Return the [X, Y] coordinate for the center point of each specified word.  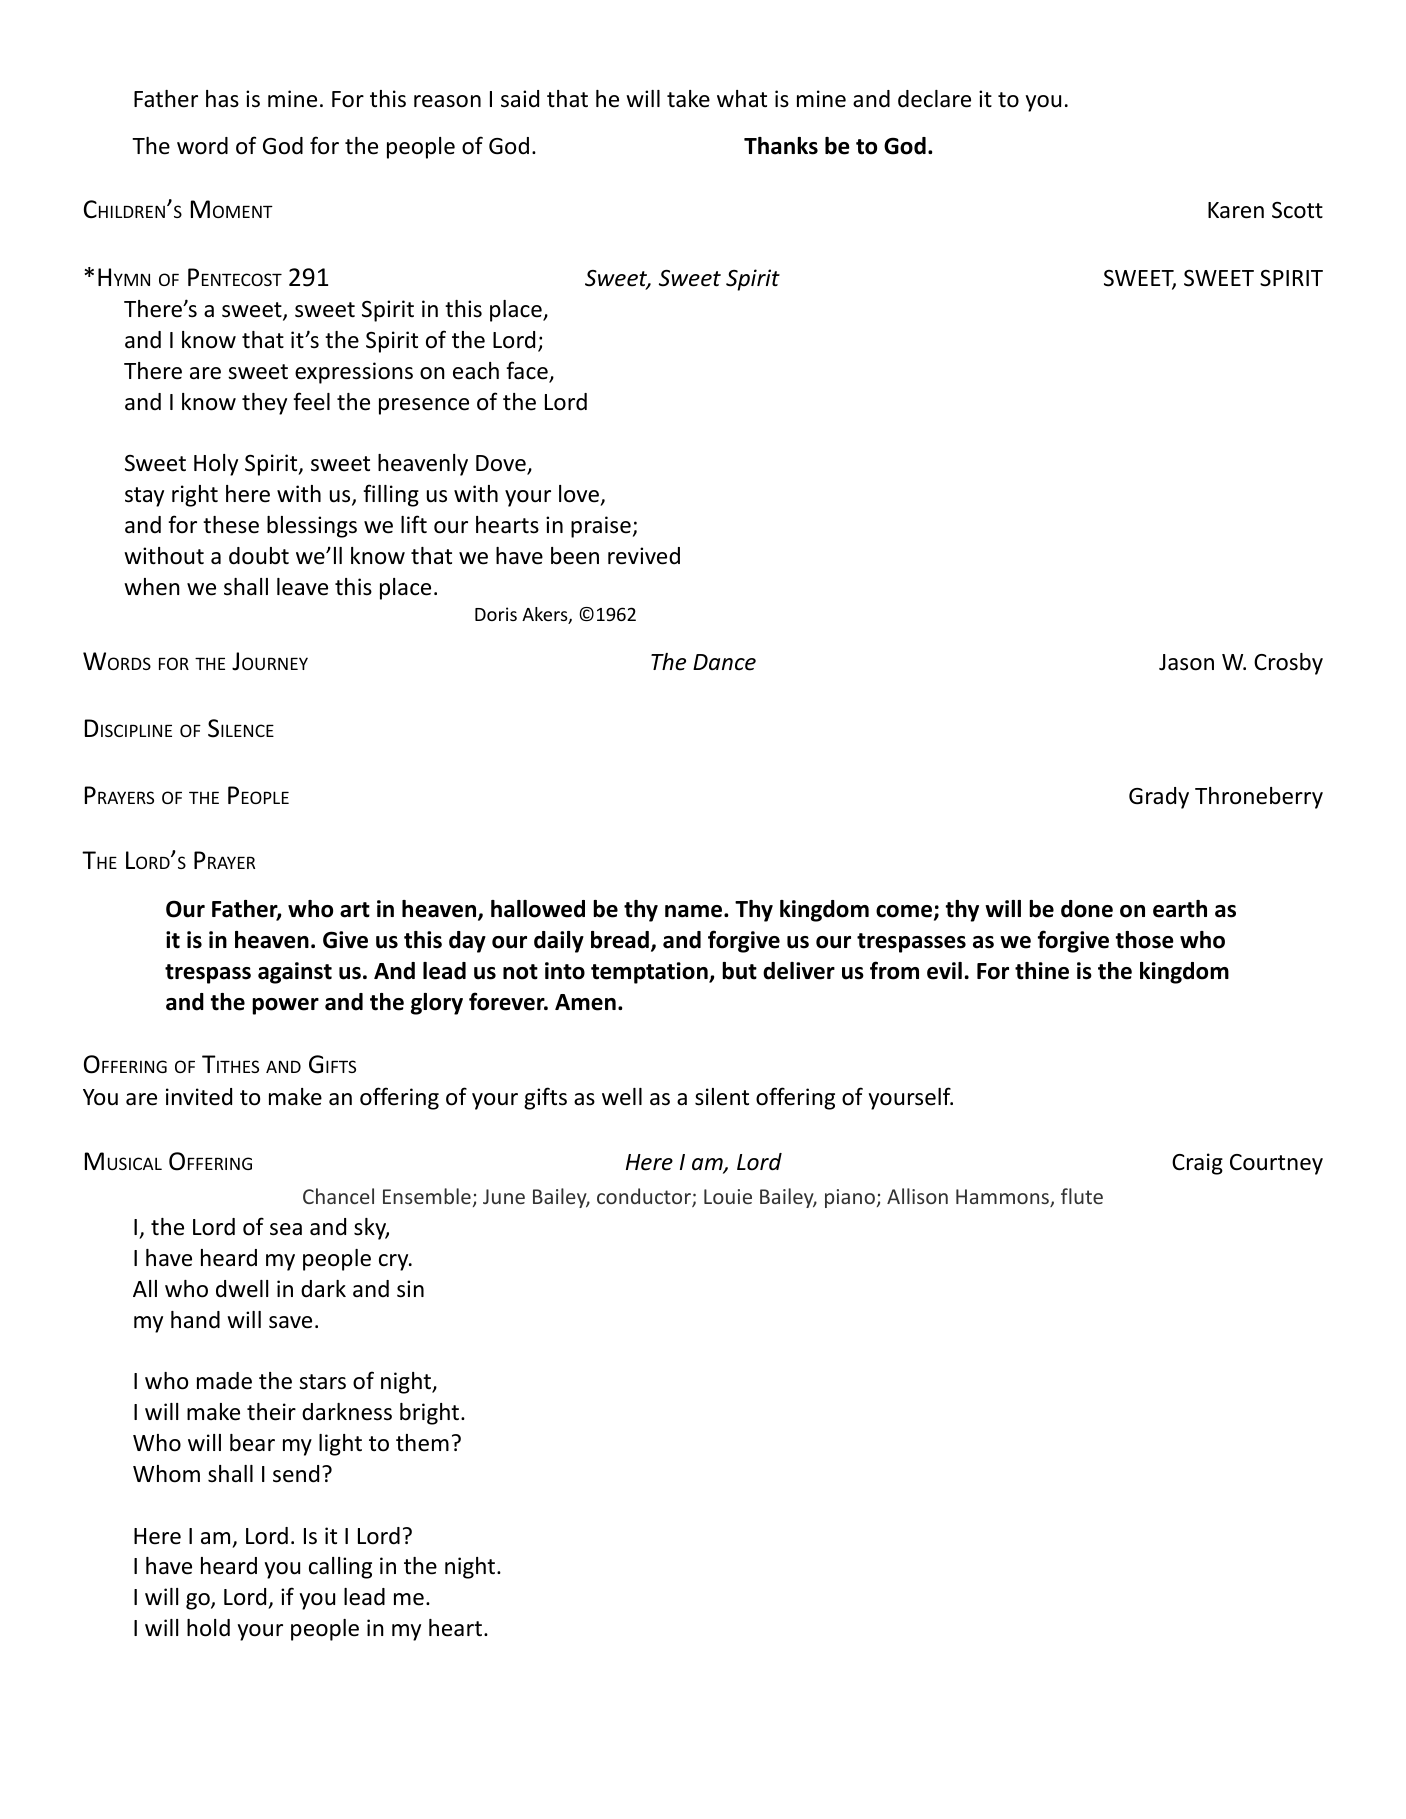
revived [644, 556]
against [295, 973]
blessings [312, 527]
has [222, 99]
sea [286, 1229]
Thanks [781, 146]
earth [1180, 909]
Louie [728, 1196]
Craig [1197, 1164]
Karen [1236, 210]
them [422, 1443]
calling [340, 1568]
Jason [1186, 662]
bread [620, 940]
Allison [917, 1196]
